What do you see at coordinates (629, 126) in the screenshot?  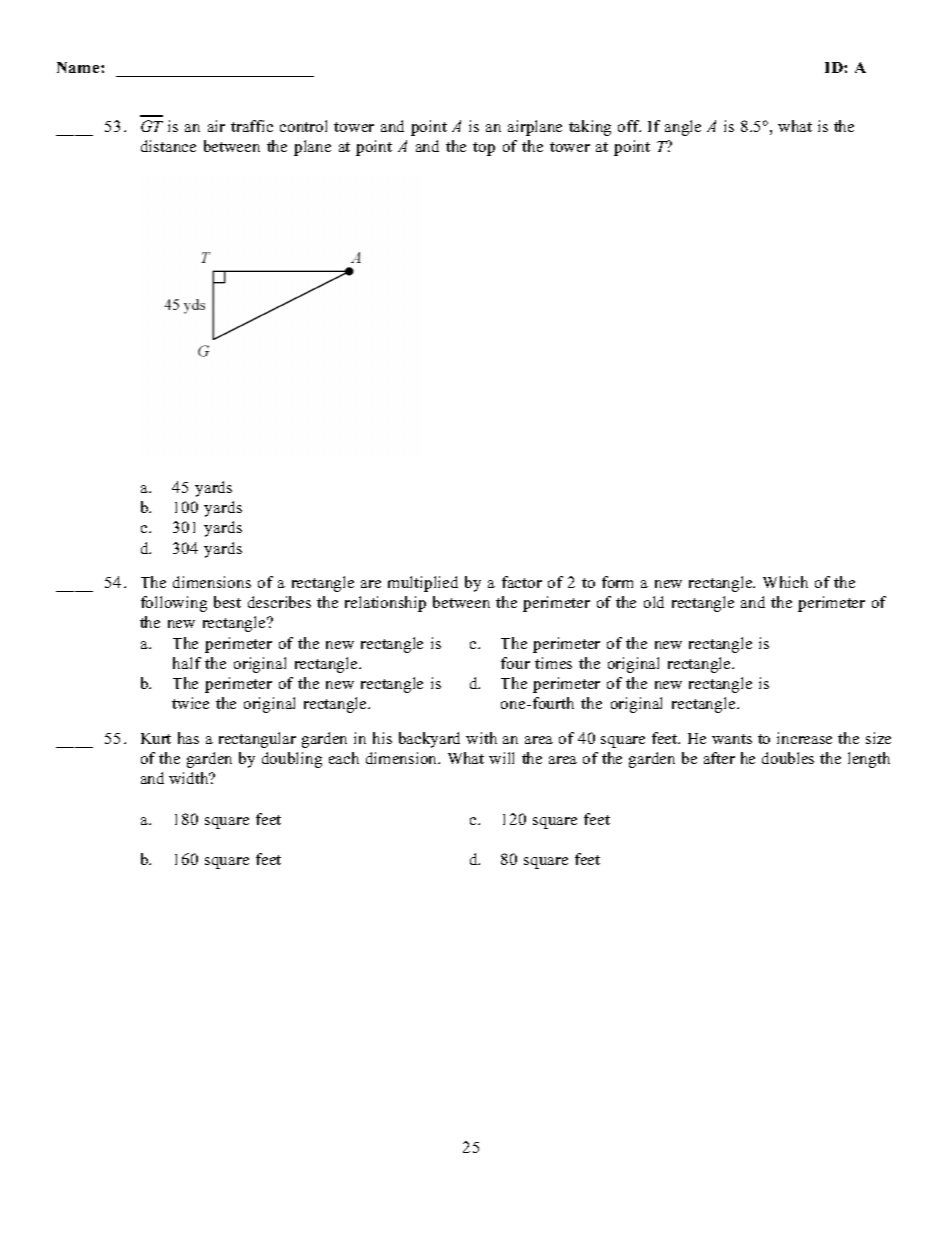 I see `off` at bounding box center [629, 126].
